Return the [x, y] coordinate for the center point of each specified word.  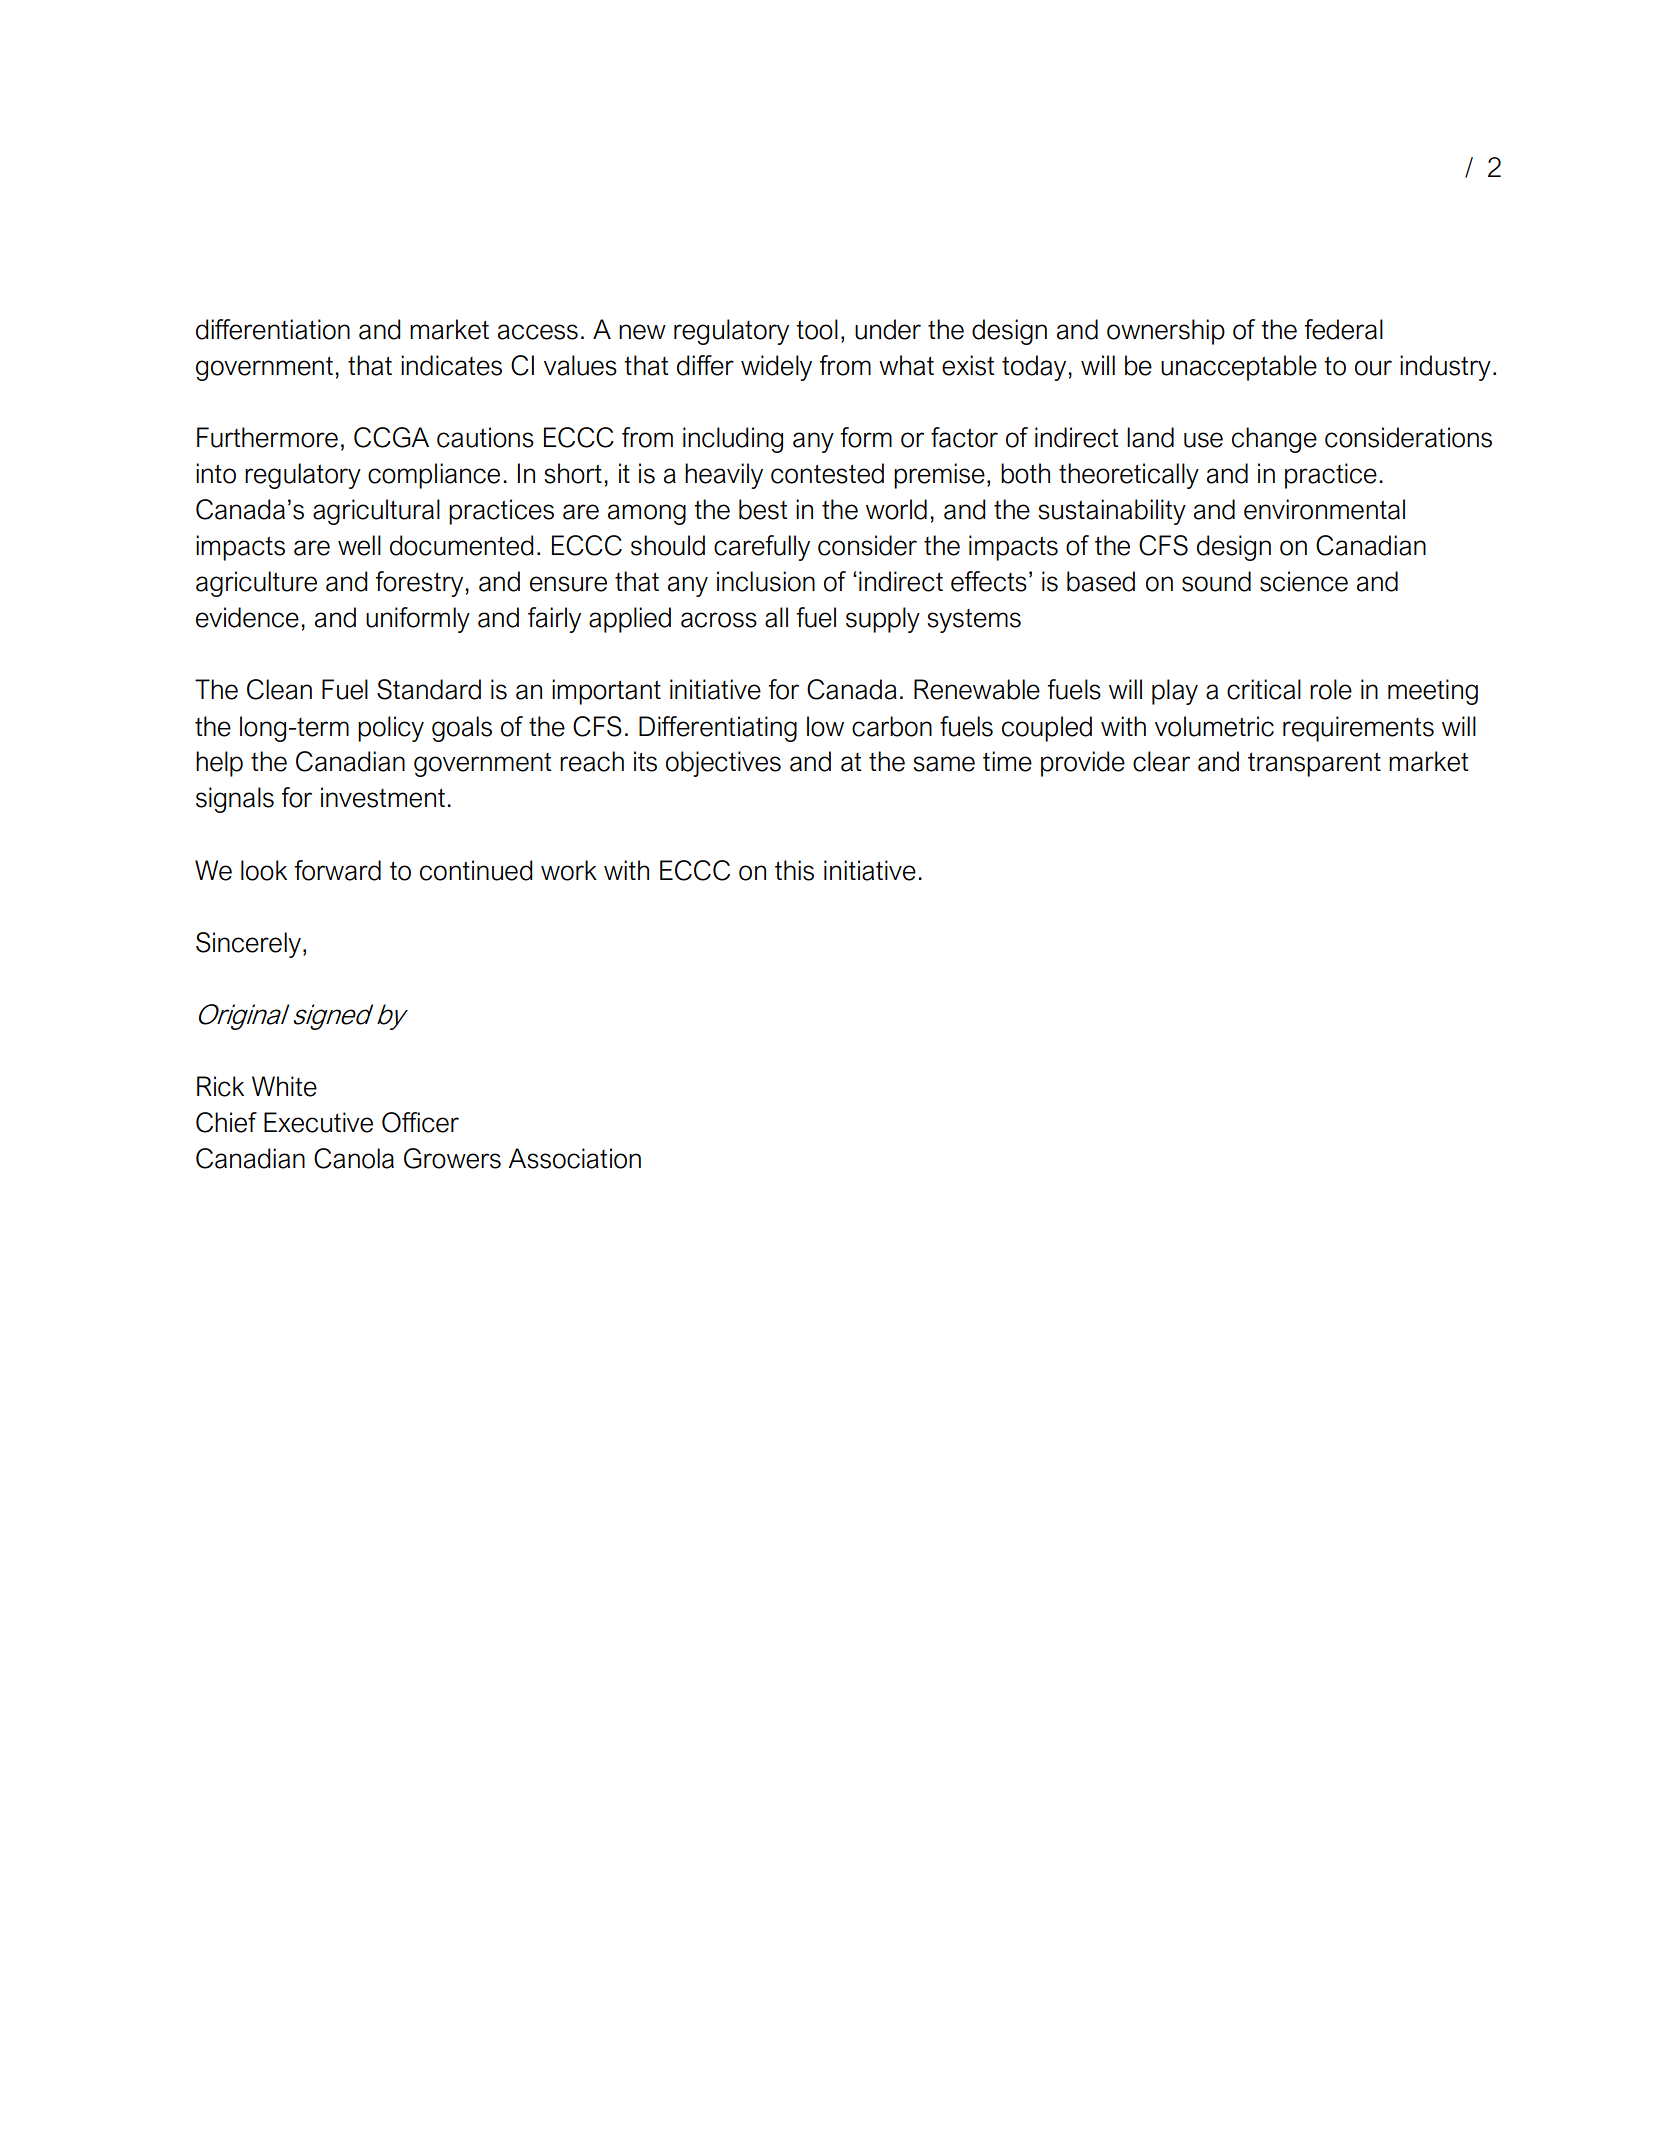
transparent [1314, 764]
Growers [452, 1158]
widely [776, 368]
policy [391, 729]
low [825, 726]
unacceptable [1239, 368]
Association [574, 1158]
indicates [451, 365]
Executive [318, 1122]
